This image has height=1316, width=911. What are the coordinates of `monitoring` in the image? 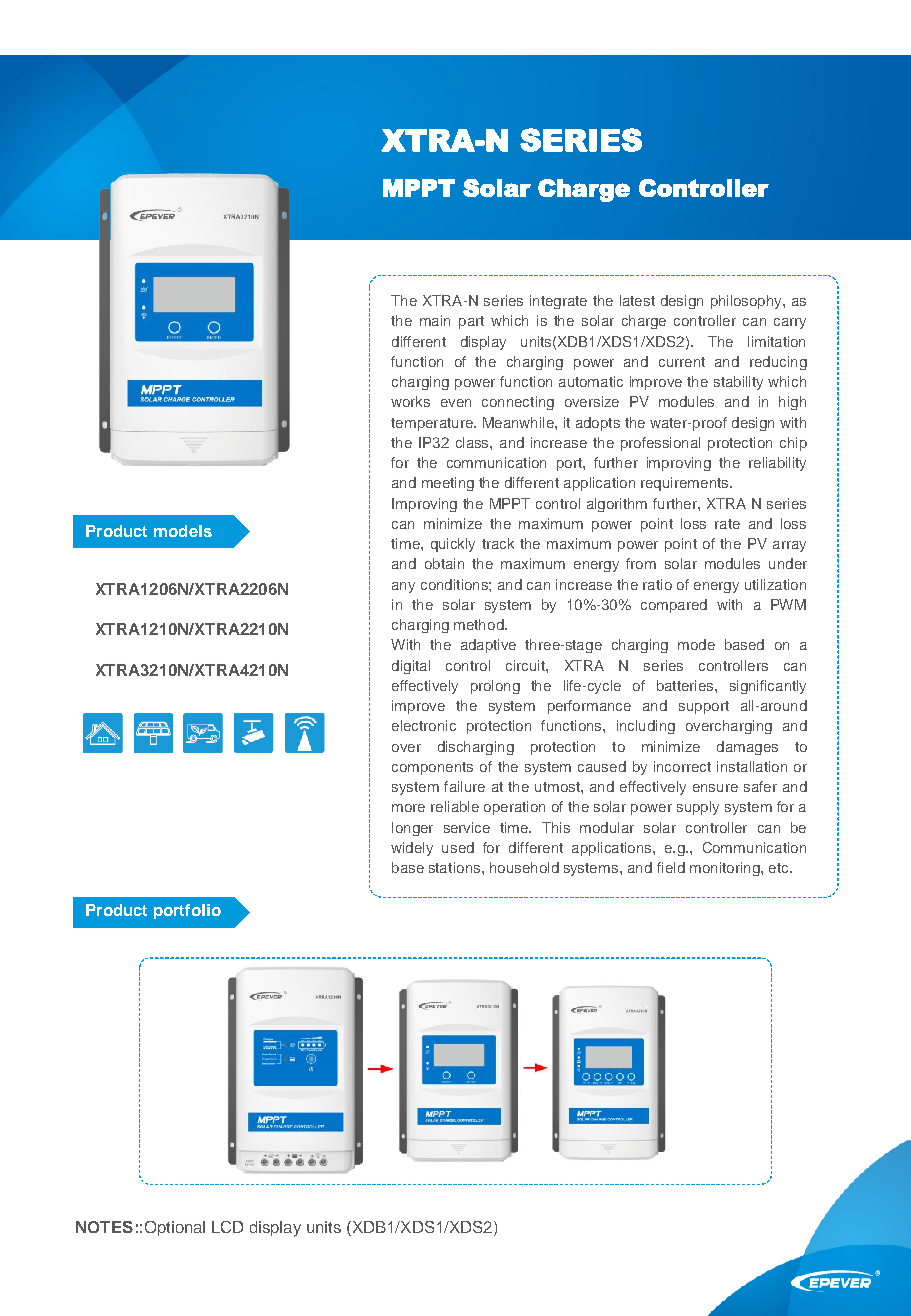 It's located at (726, 869).
